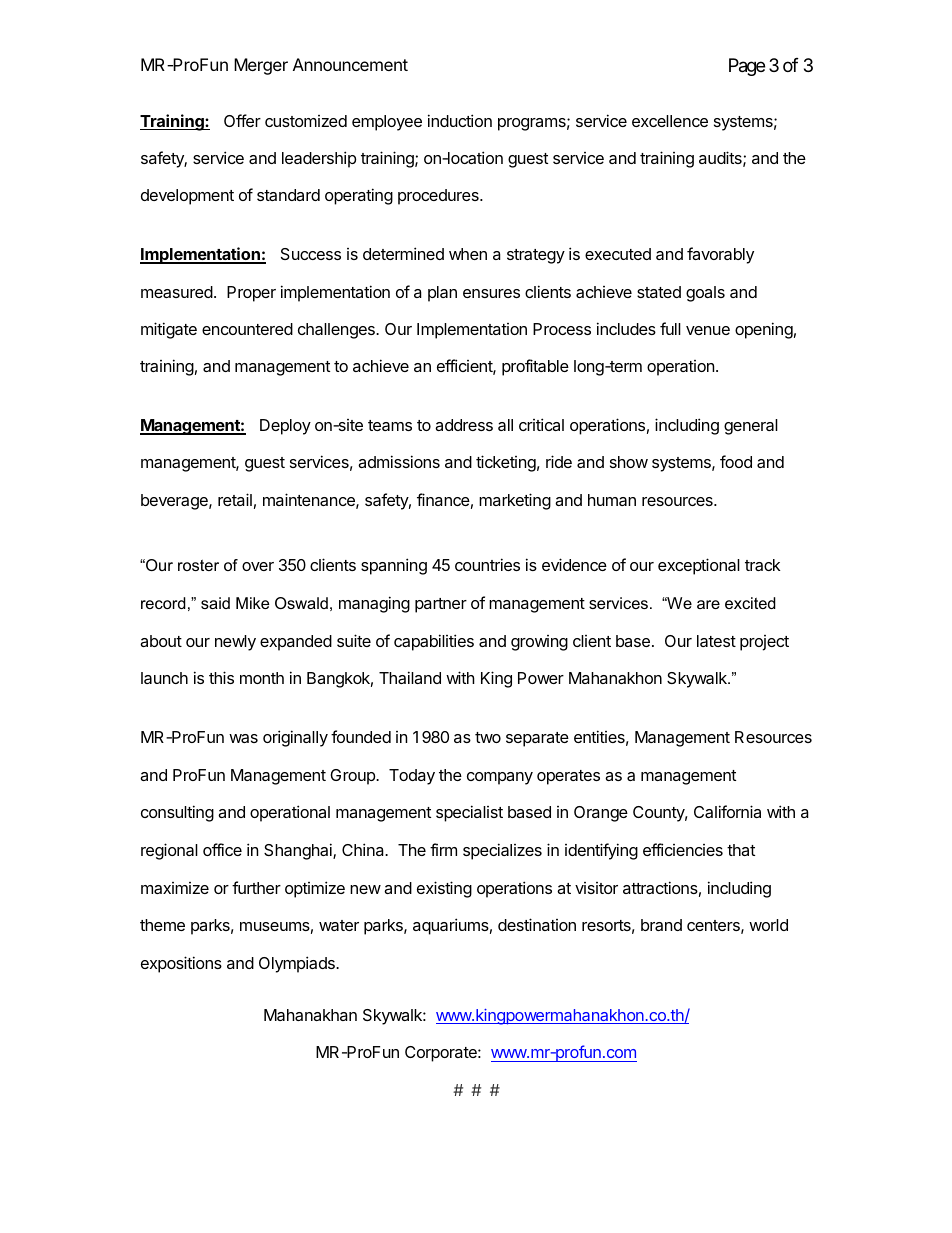 The height and width of the page is (1233, 952). I want to click on Offer, so click(242, 120).
